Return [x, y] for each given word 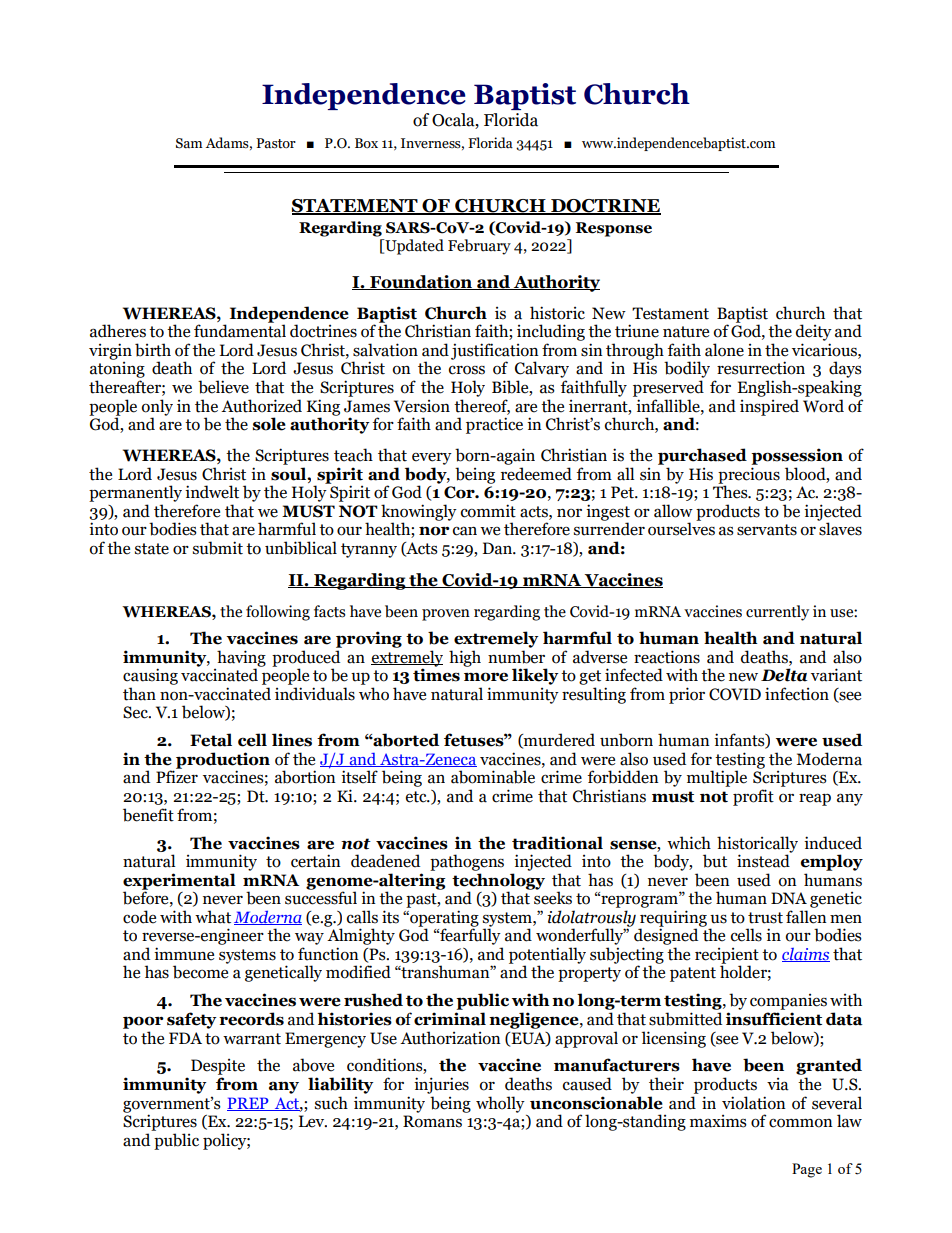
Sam [189, 143]
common [801, 1123]
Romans [432, 1121]
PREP [249, 1104]
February [479, 247]
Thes [731, 491]
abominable [493, 777]
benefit [148, 815]
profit [753, 797]
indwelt [212, 492]
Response [614, 229]
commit [488, 511]
